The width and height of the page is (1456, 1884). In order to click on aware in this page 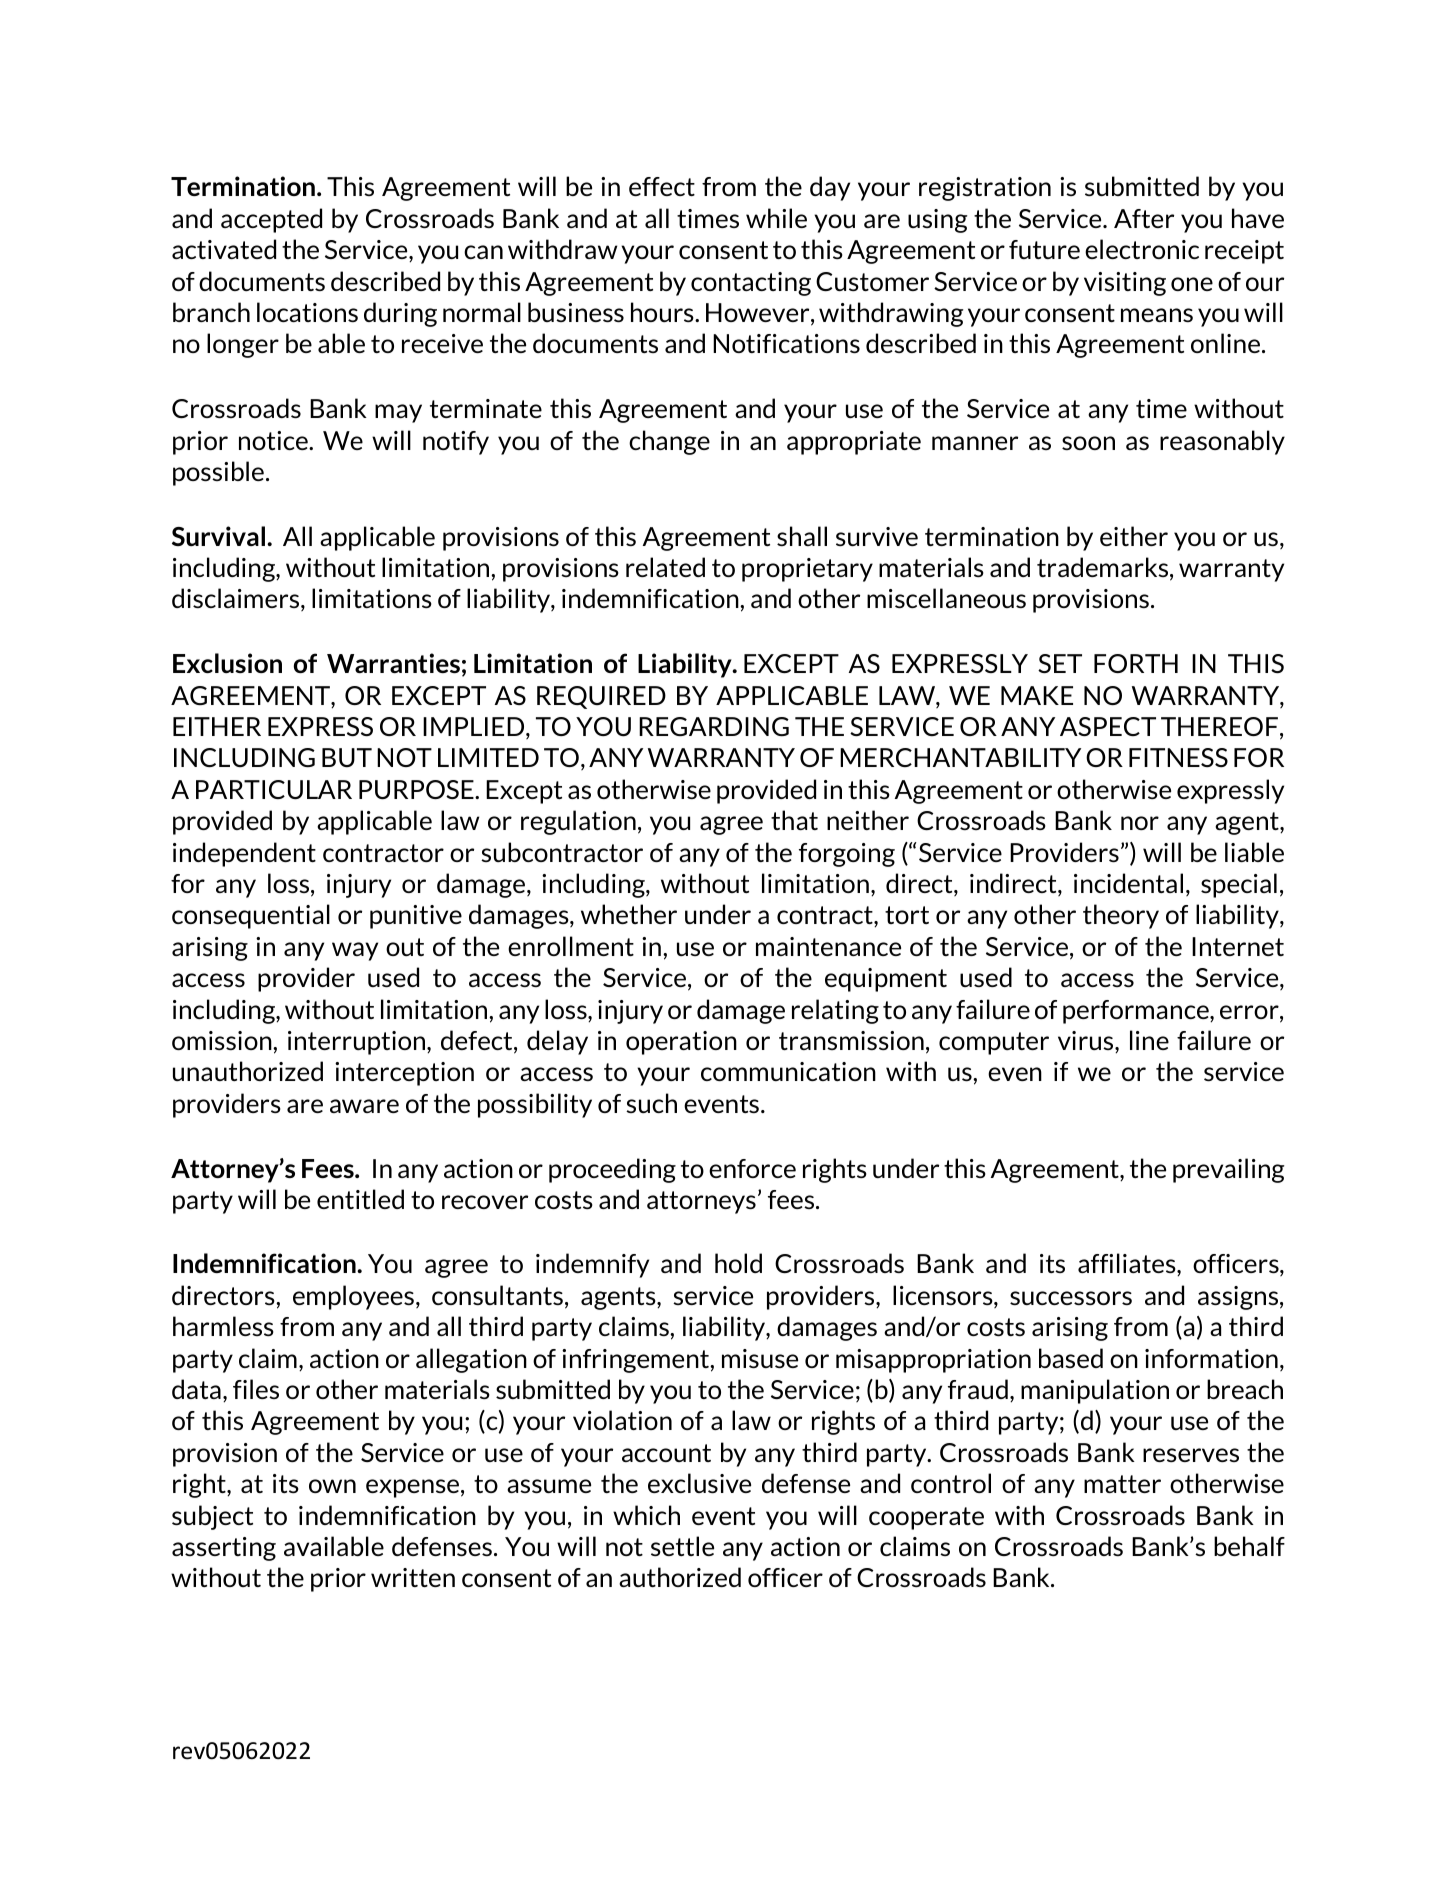, I will do `click(364, 1106)`.
